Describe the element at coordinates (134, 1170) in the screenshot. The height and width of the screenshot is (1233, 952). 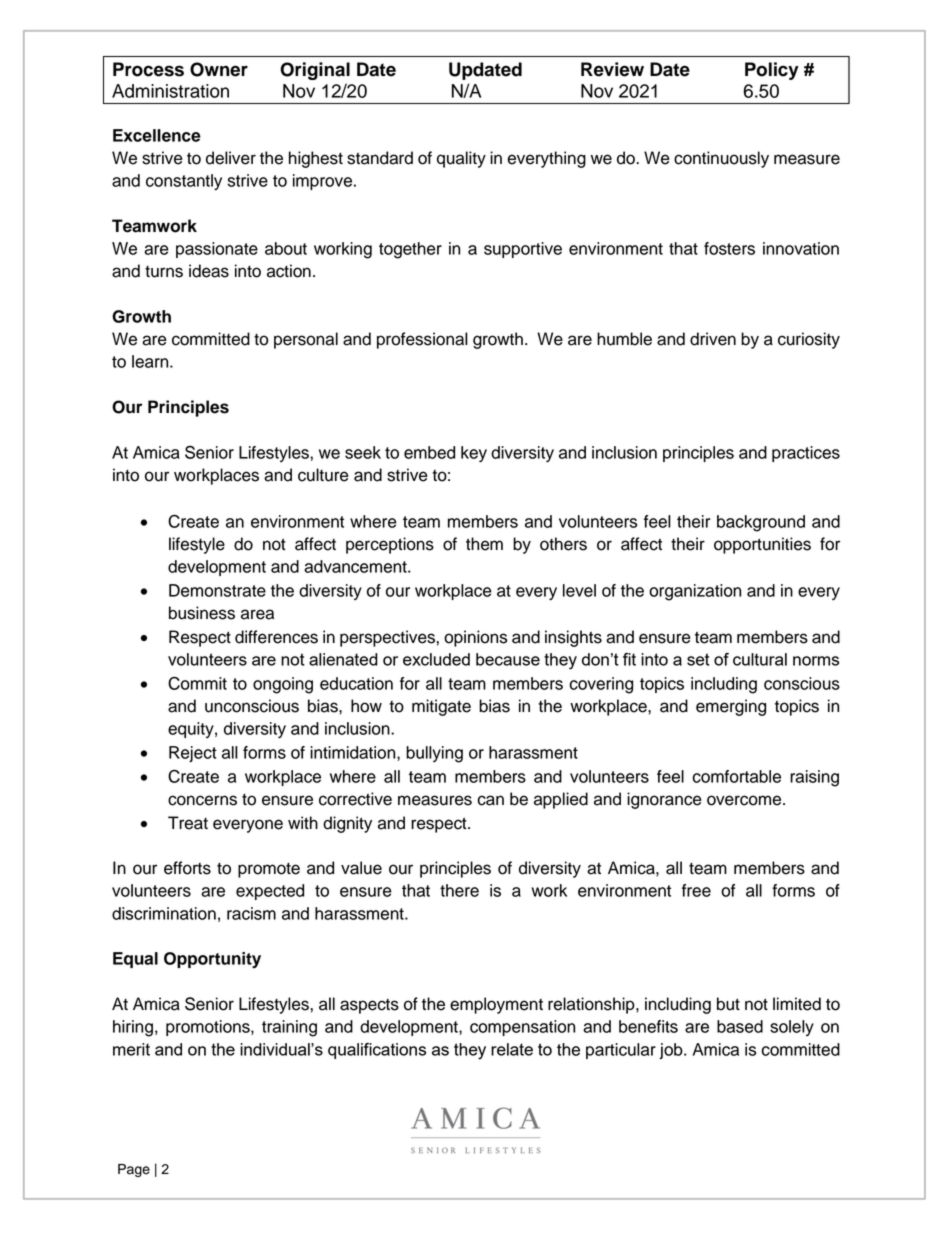
I see `Page` at that location.
